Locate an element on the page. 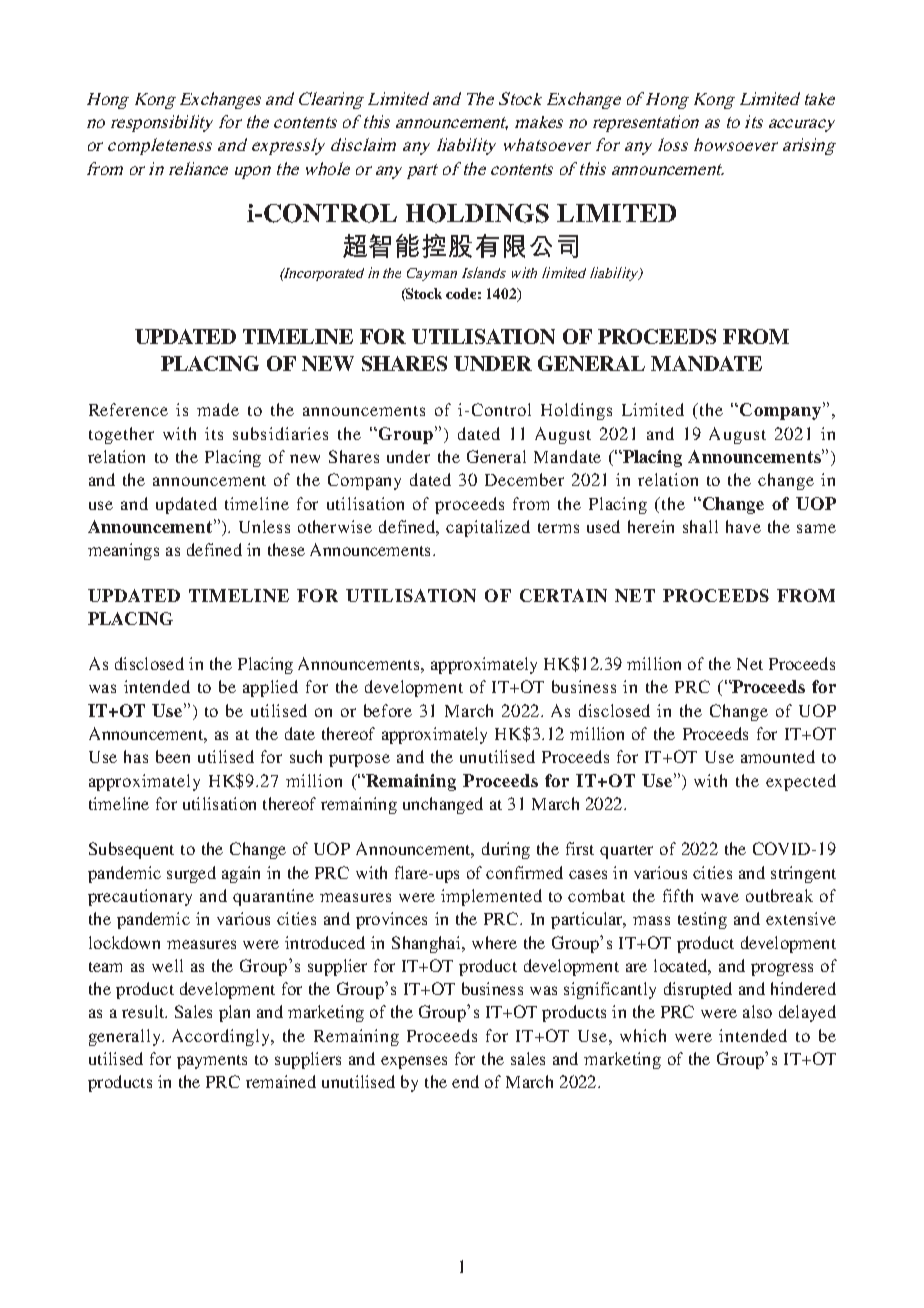  shall is located at coordinates (700, 526).
